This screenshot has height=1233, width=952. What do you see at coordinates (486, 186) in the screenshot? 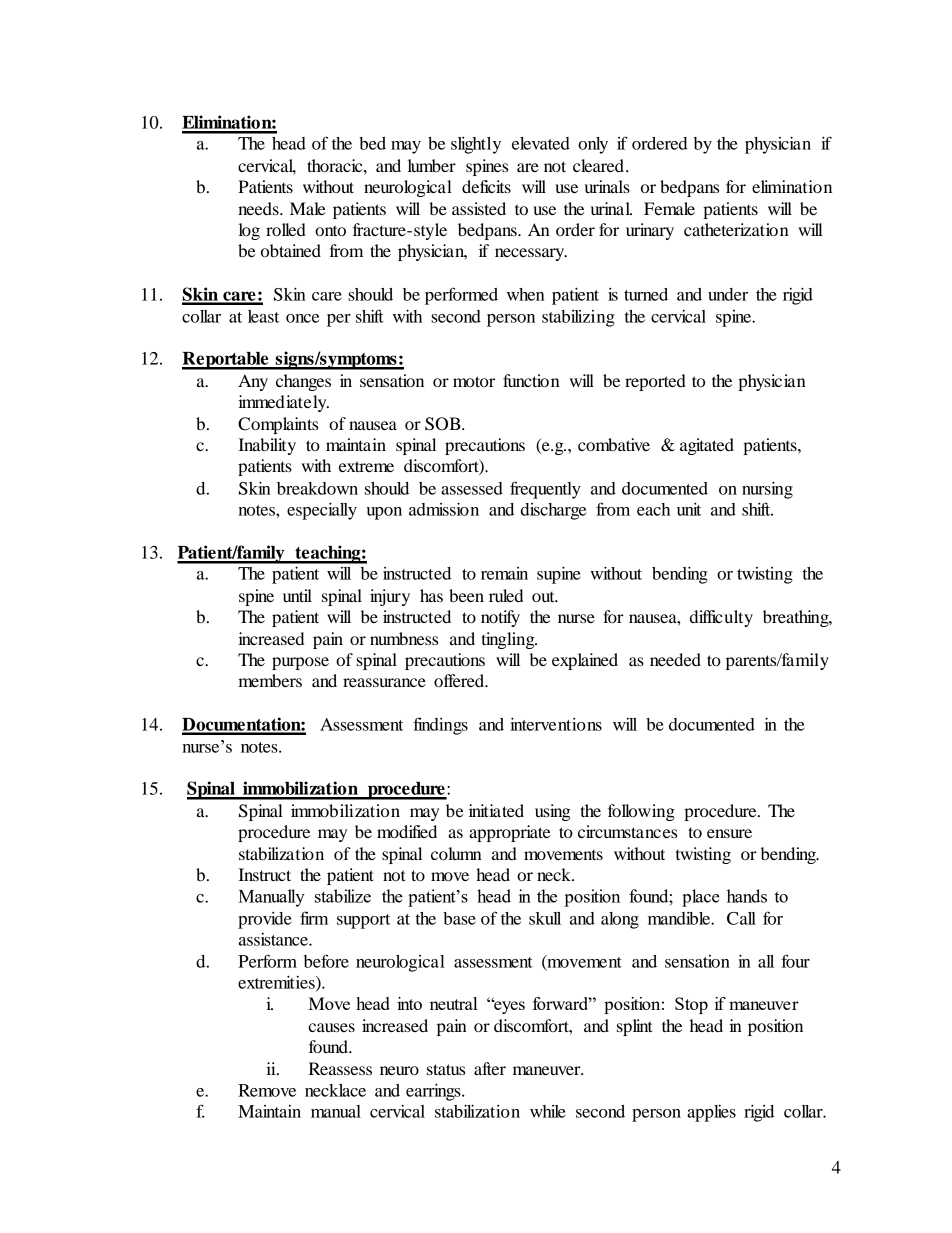
I see `deficits` at bounding box center [486, 186].
